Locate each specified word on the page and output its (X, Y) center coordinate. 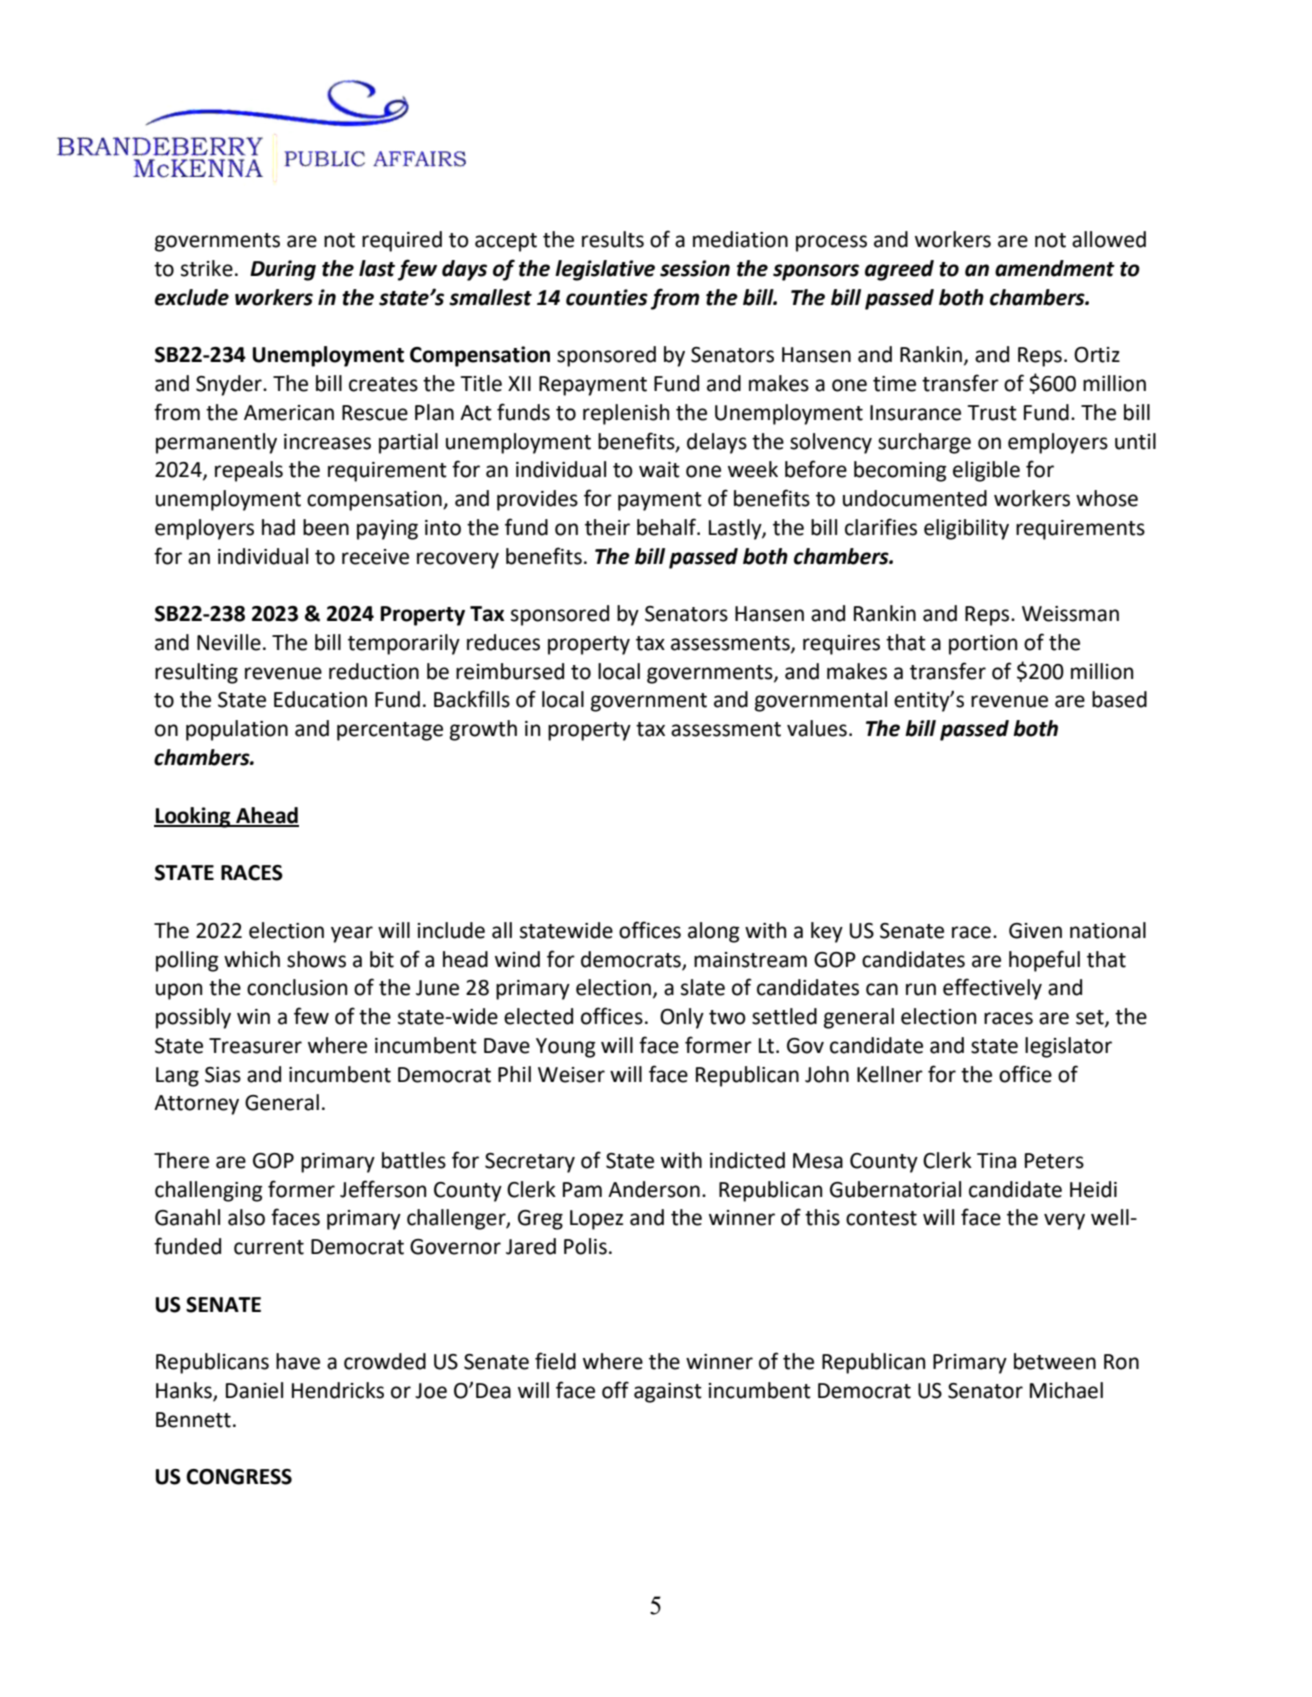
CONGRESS (239, 1477)
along (714, 932)
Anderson (654, 1189)
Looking (193, 817)
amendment (1055, 268)
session (695, 268)
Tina (996, 1161)
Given (1035, 931)
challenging (209, 1191)
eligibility (966, 529)
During (283, 270)
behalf (668, 527)
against (668, 1393)
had (278, 527)
